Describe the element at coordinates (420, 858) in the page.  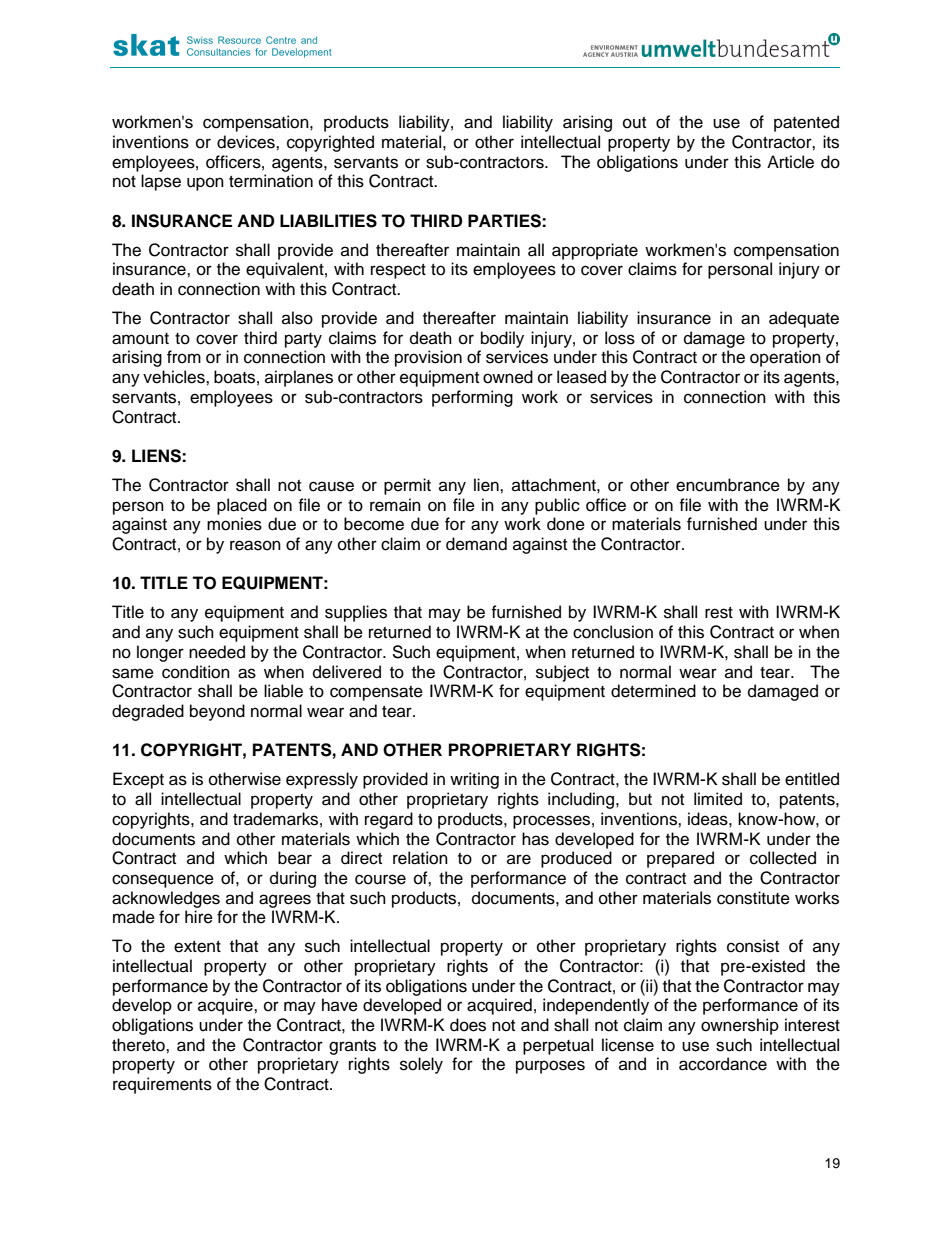
I see `relation` at that location.
